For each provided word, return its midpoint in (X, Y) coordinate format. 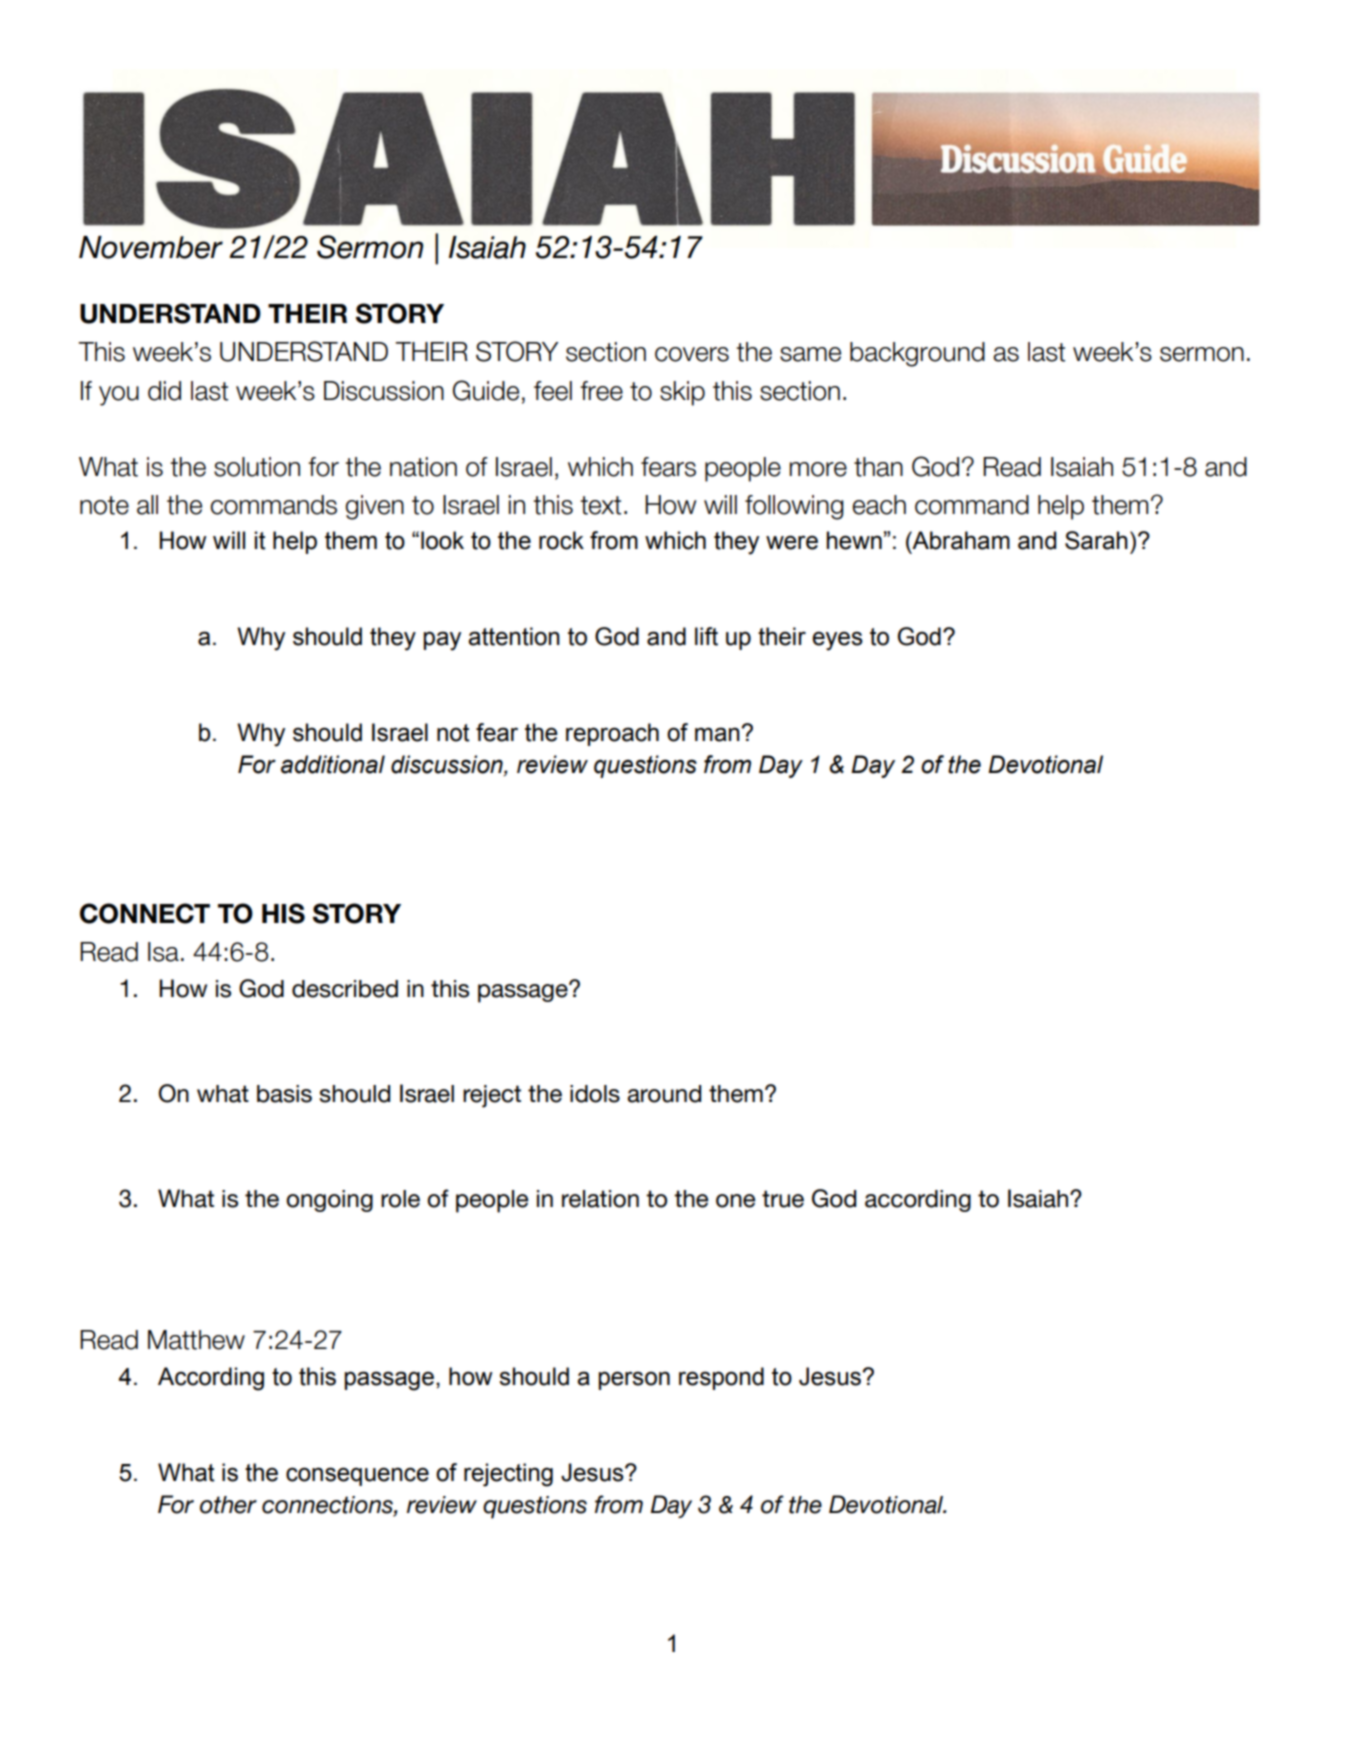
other (228, 1505)
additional (333, 764)
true (783, 1199)
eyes (837, 641)
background (917, 354)
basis (284, 1094)
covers (692, 354)
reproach (612, 734)
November (151, 247)
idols (595, 1094)
